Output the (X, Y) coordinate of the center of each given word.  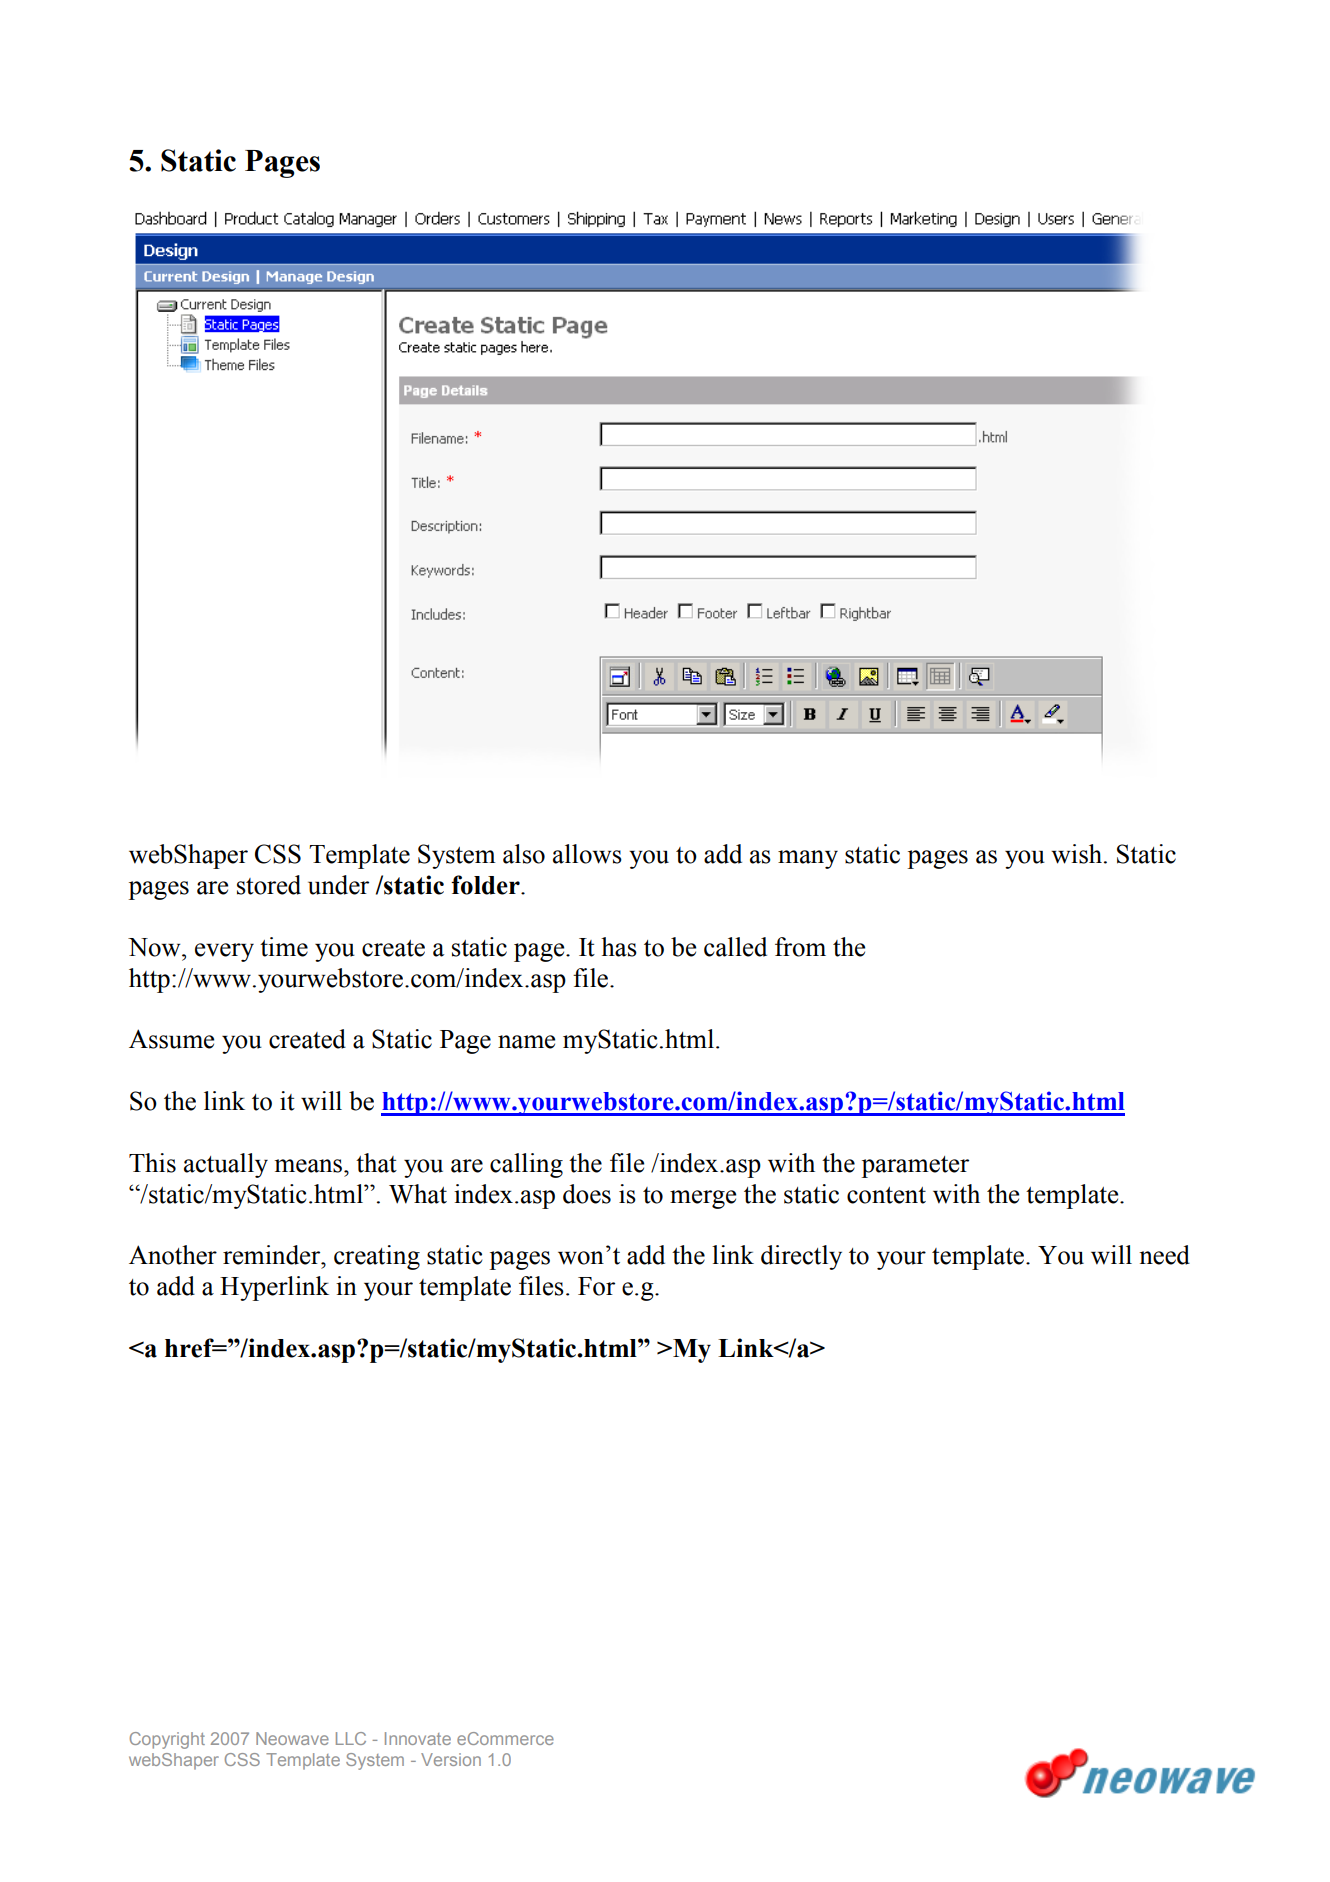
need (1164, 1255)
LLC (351, 1738)
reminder (273, 1255)
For (596, 1286)
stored (269, 885)
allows (587, 854)
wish (1078, 854)
